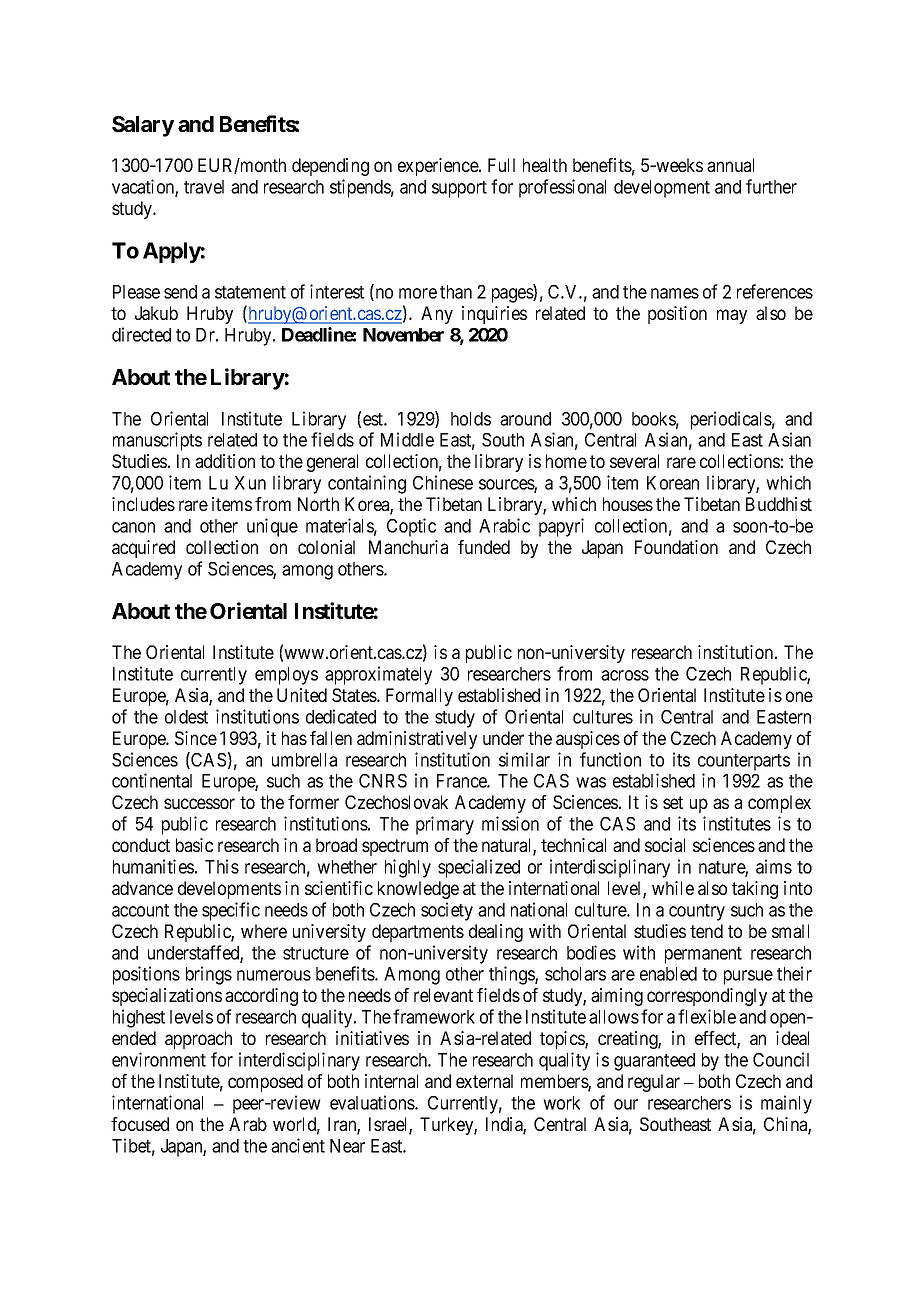 The image size is (924, 1308). I want to click on set, so click(673, 802).
